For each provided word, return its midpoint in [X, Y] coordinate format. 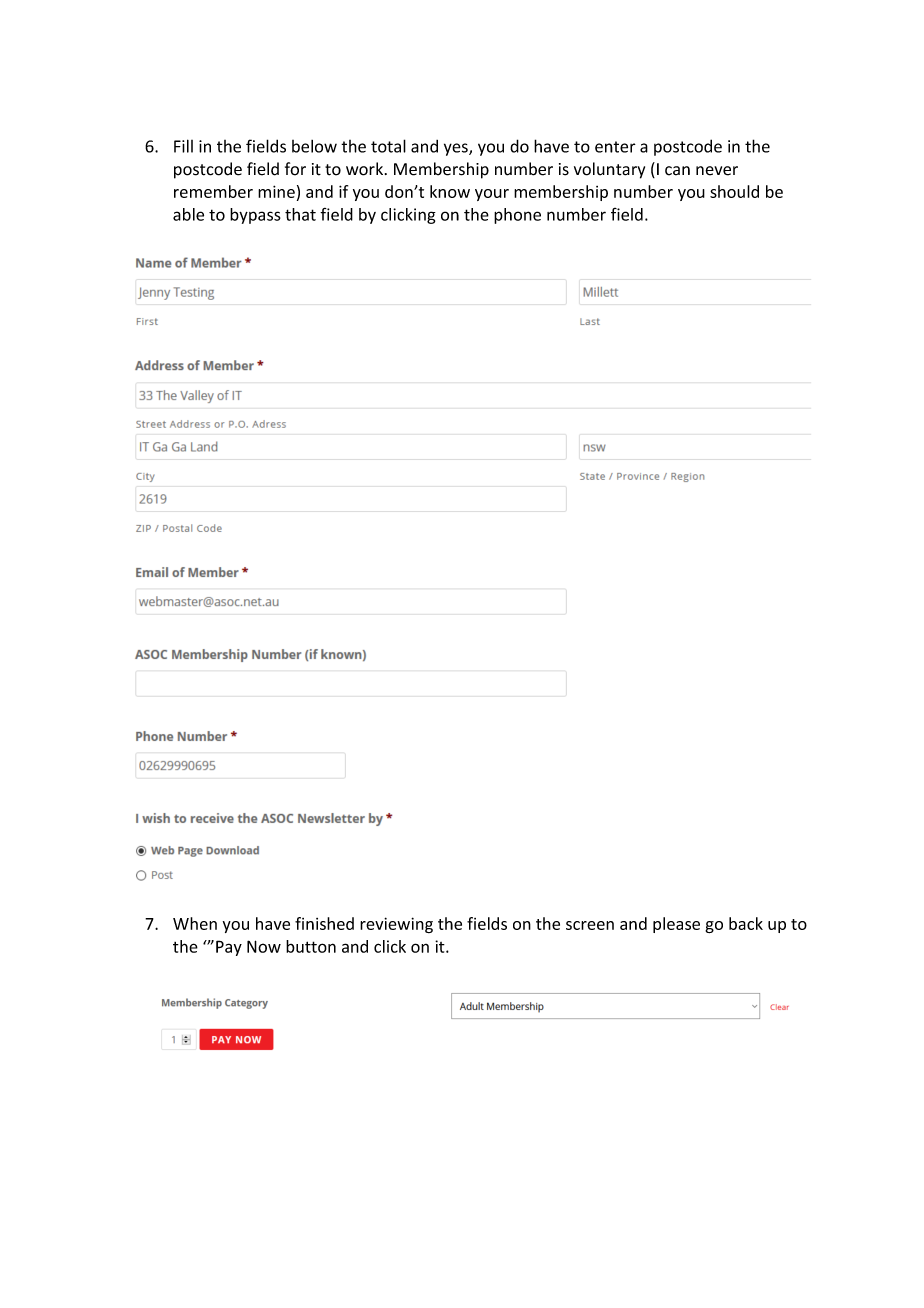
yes [457, 149]
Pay [229, 948]
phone [517, 216]
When [195, 923]
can [677, 171]
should [734, 191]
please [676, 925]
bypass [255, 216]
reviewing [396, 925]
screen [590, 925]
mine [276, 191]
